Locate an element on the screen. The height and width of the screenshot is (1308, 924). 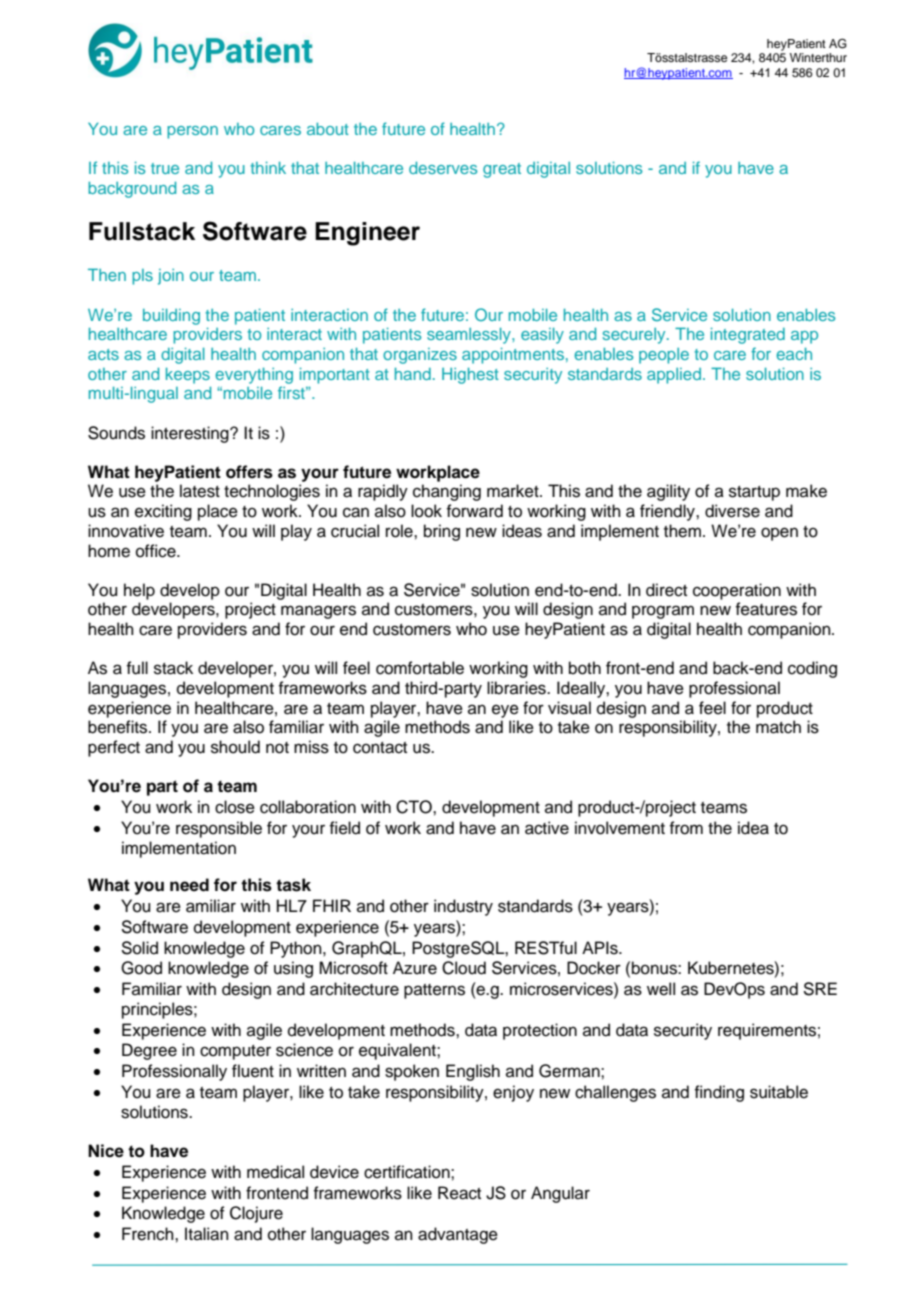
well is located at coordinates (661, 989).
